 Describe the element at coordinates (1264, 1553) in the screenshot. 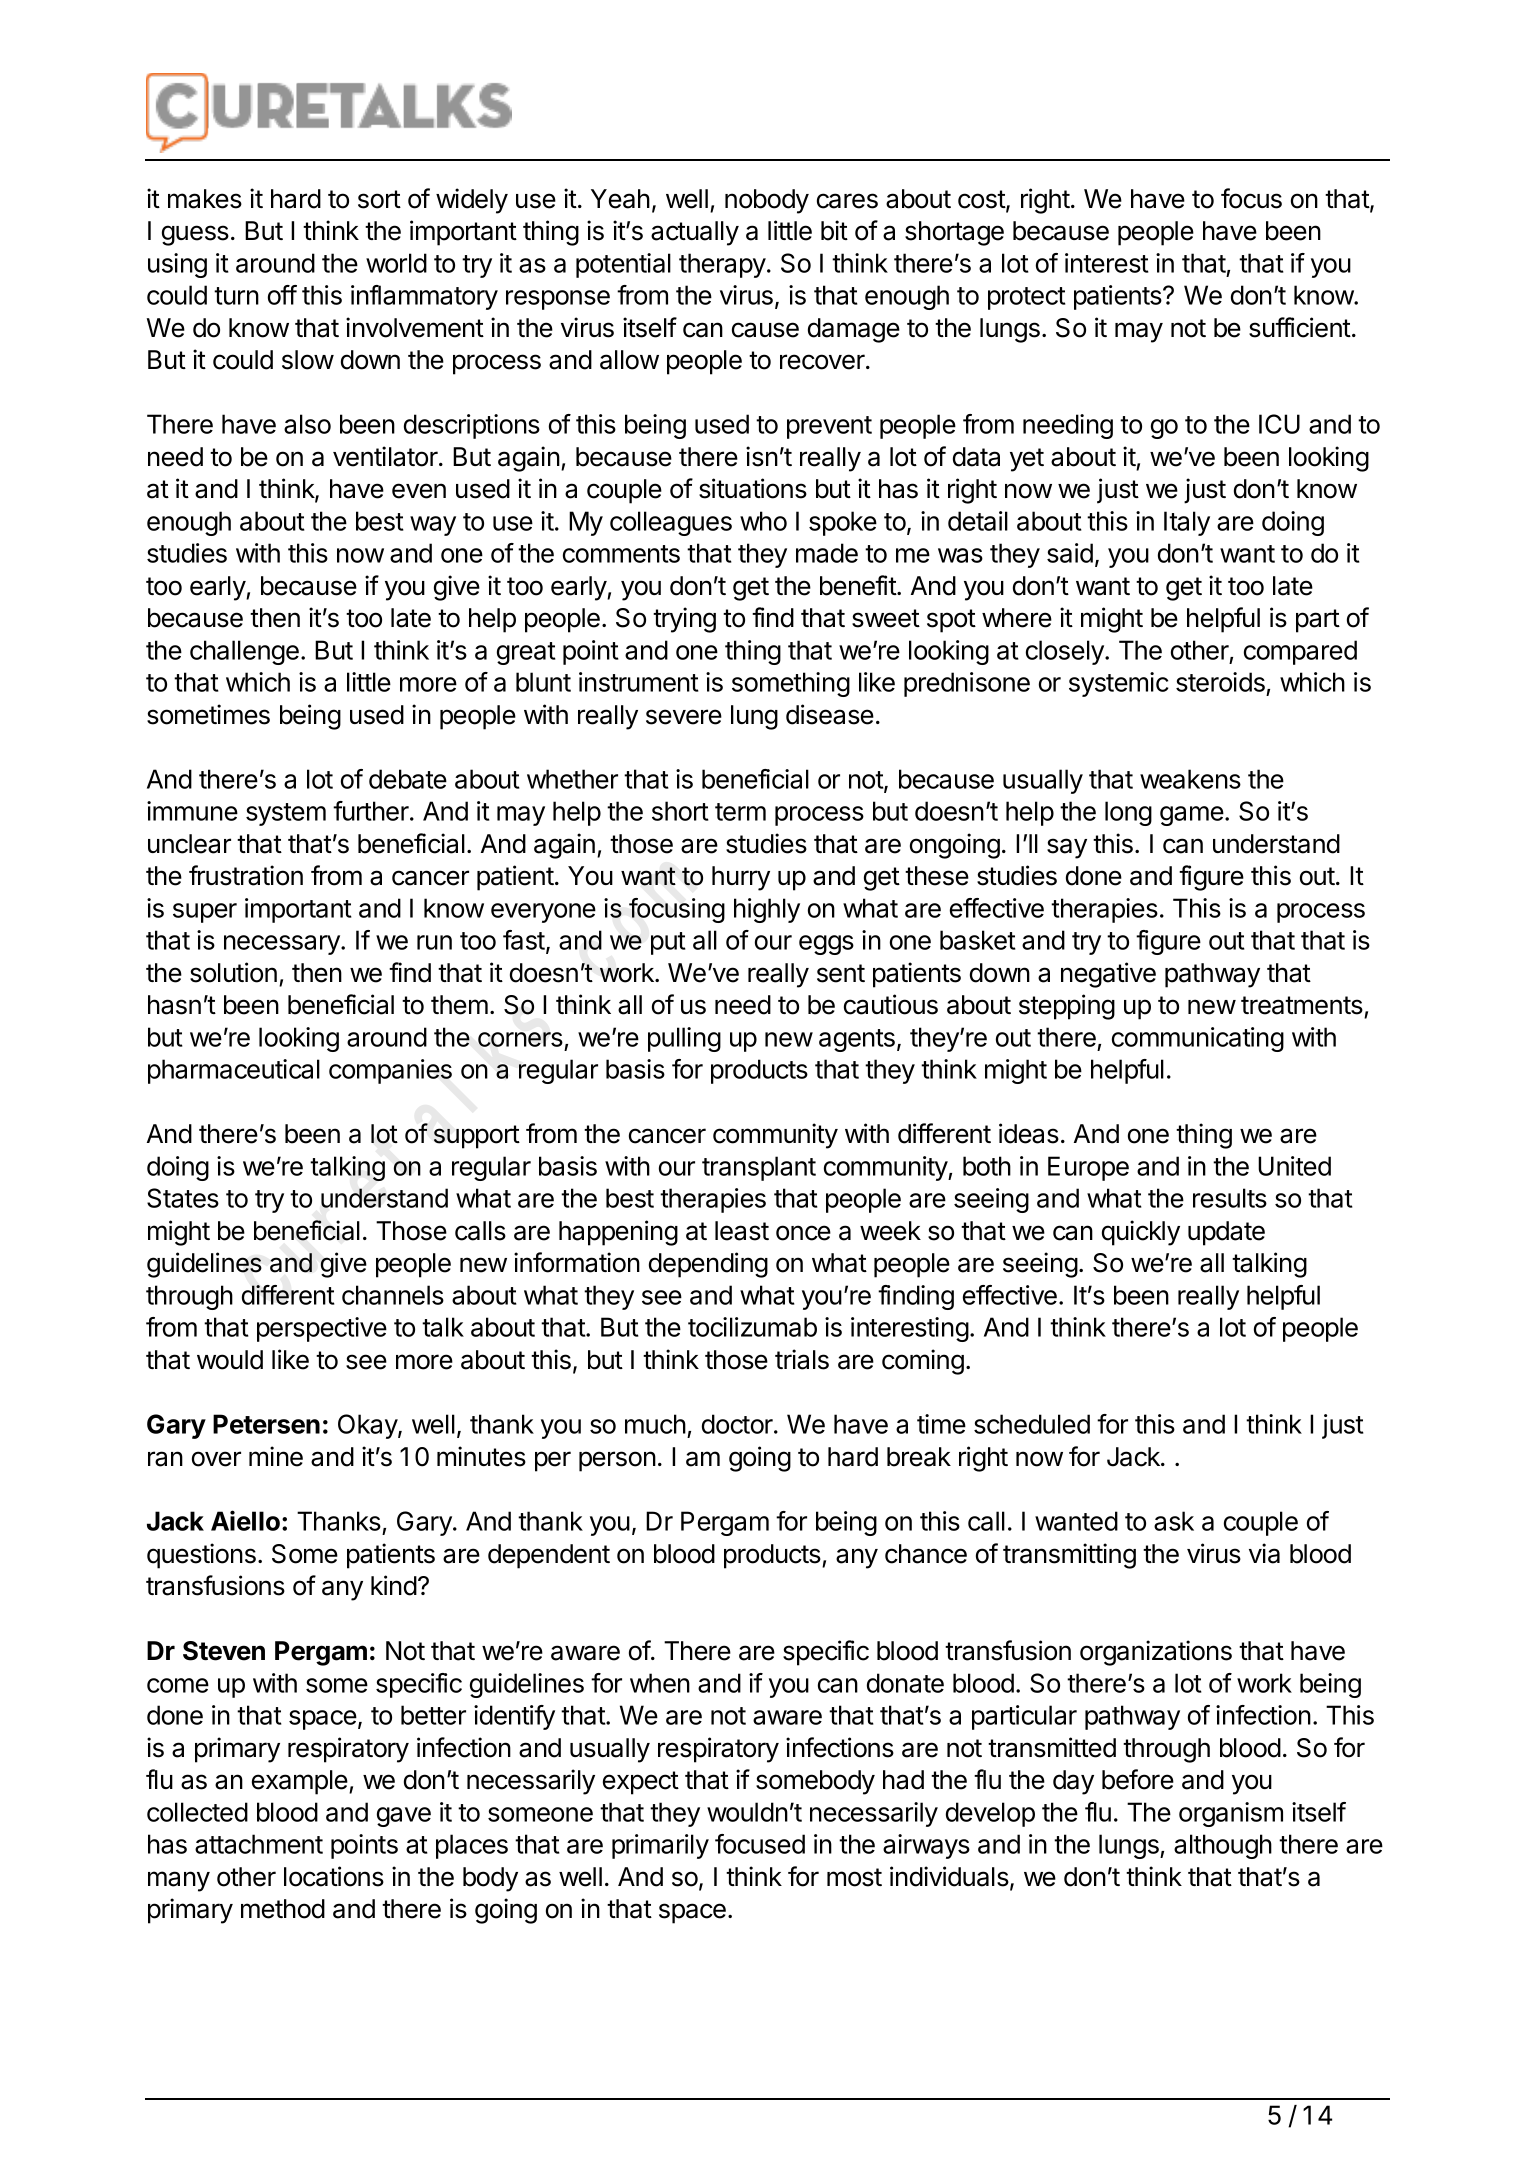

I see `via` at that location.
